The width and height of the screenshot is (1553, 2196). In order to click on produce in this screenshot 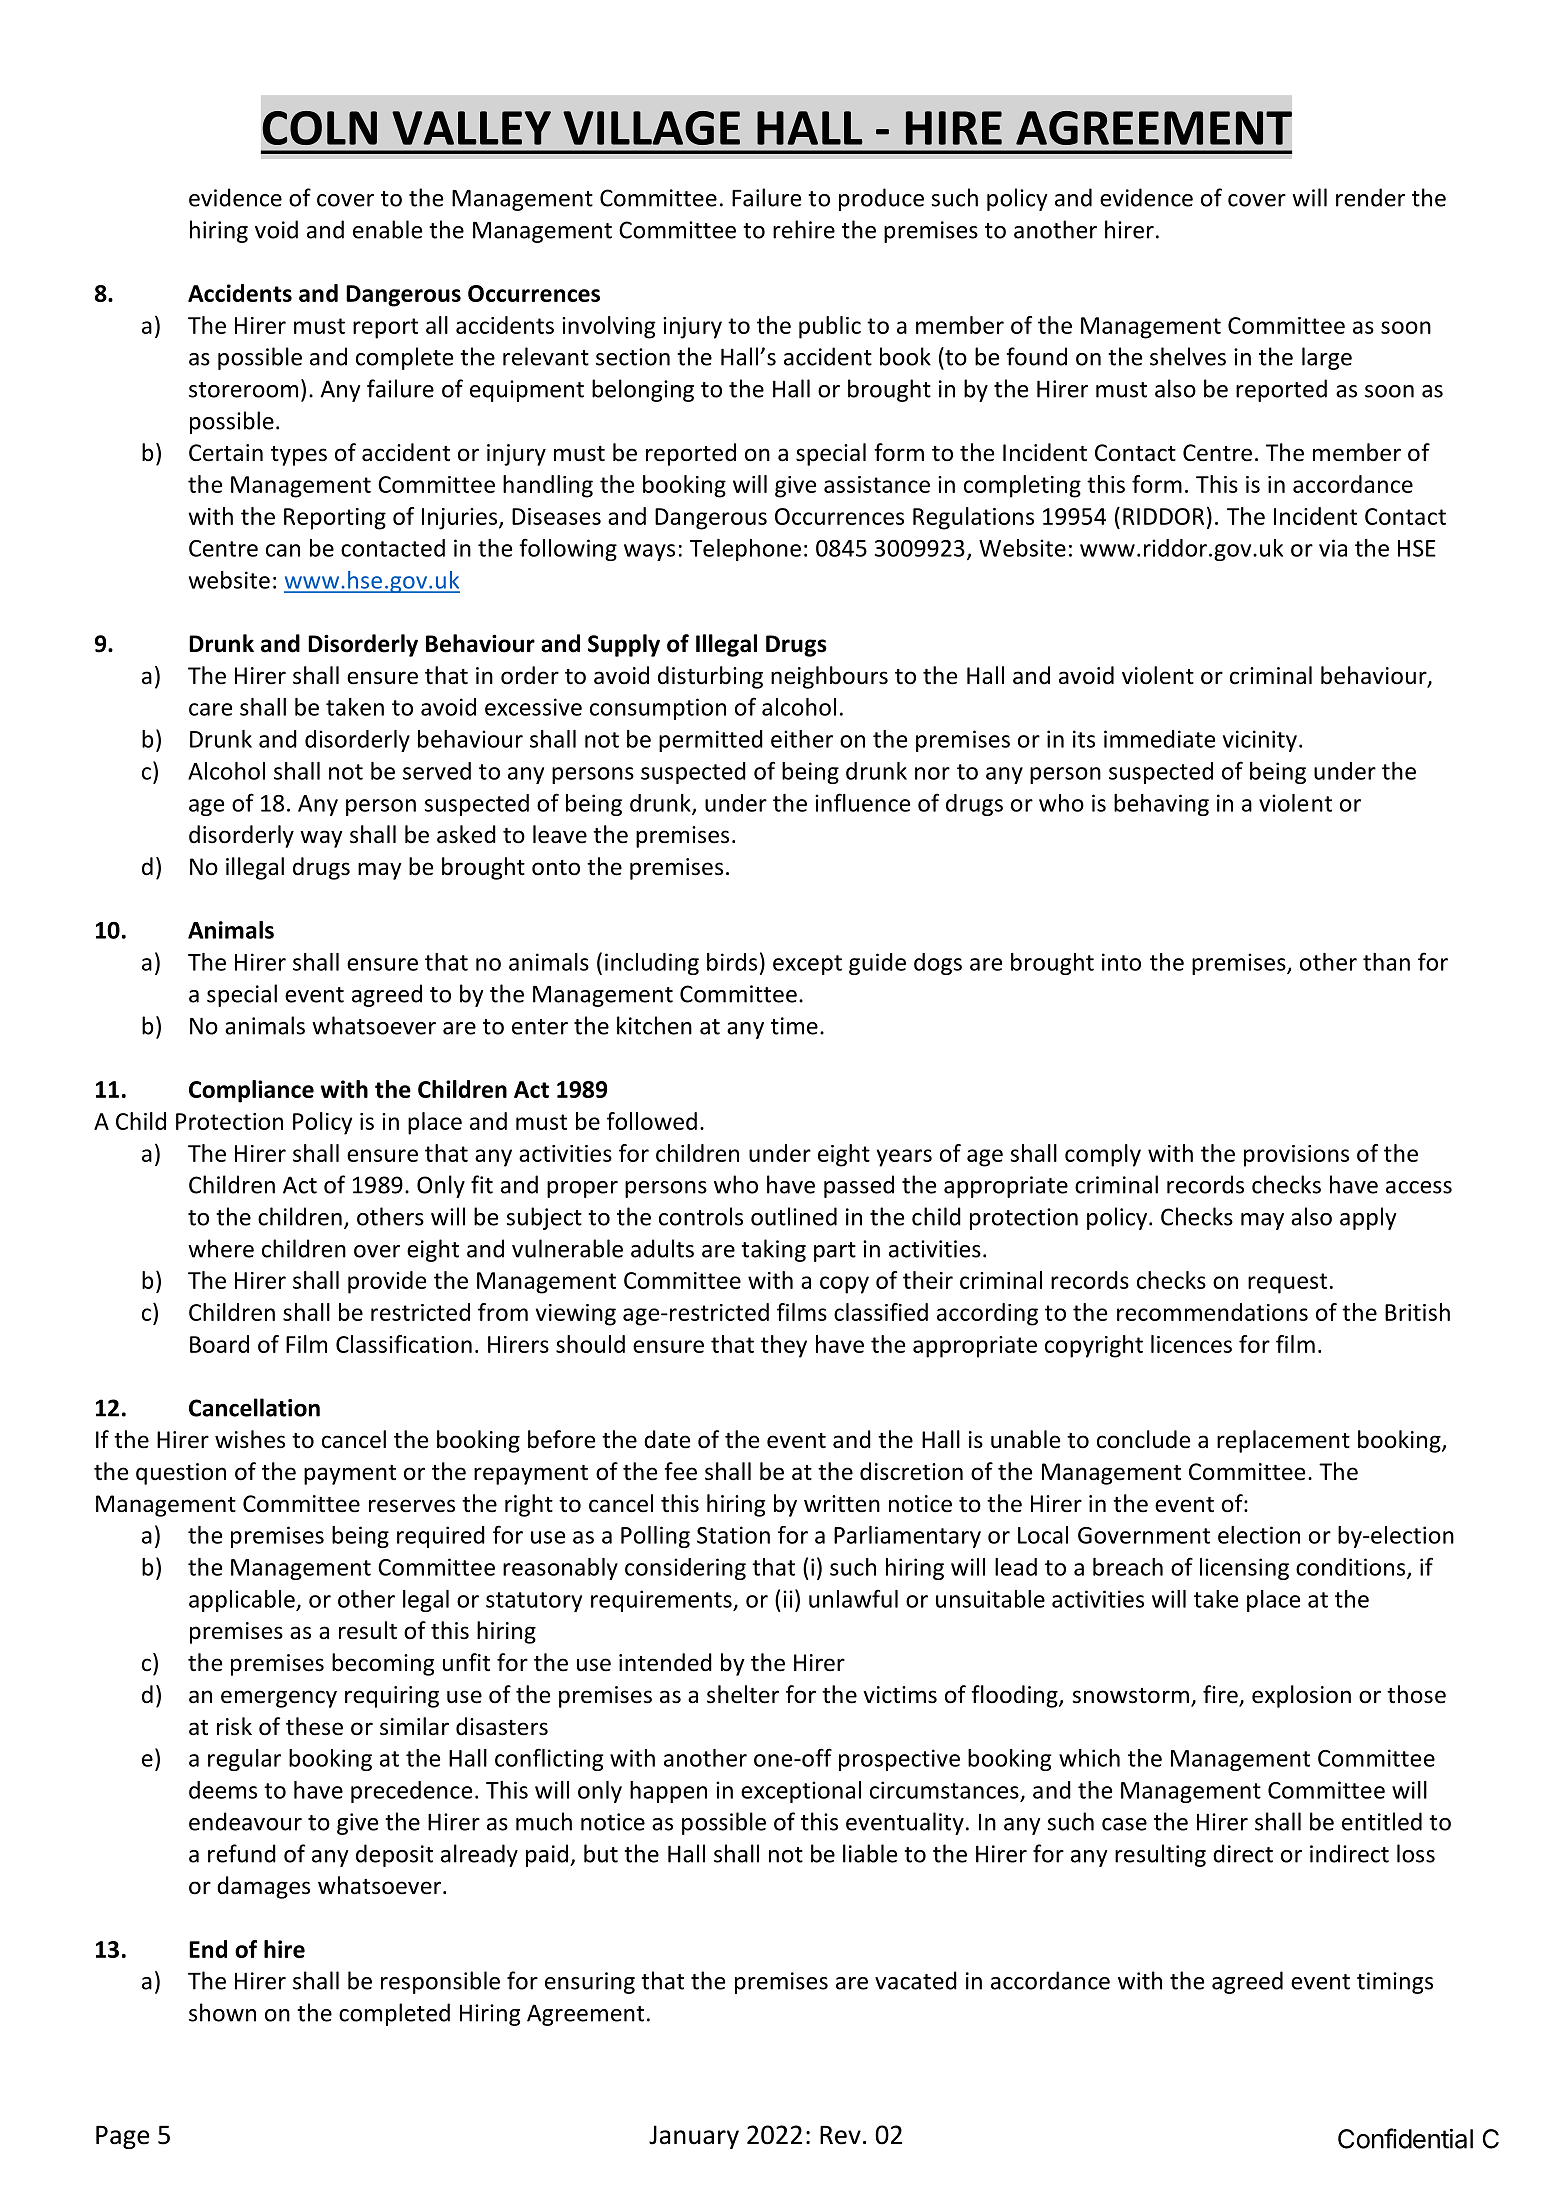, I will do `click(881, 199)`.
